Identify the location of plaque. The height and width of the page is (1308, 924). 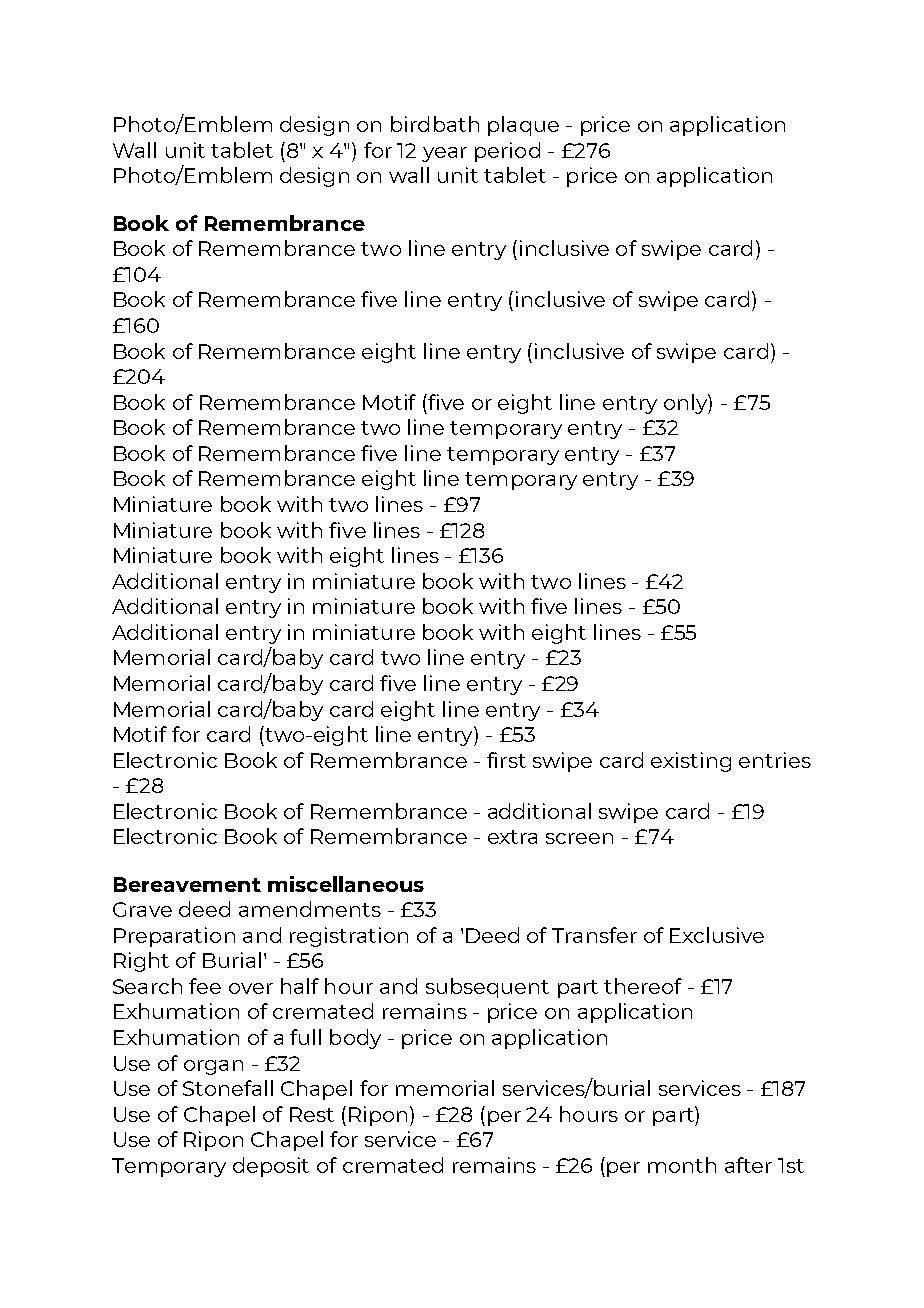
(523, 126).
